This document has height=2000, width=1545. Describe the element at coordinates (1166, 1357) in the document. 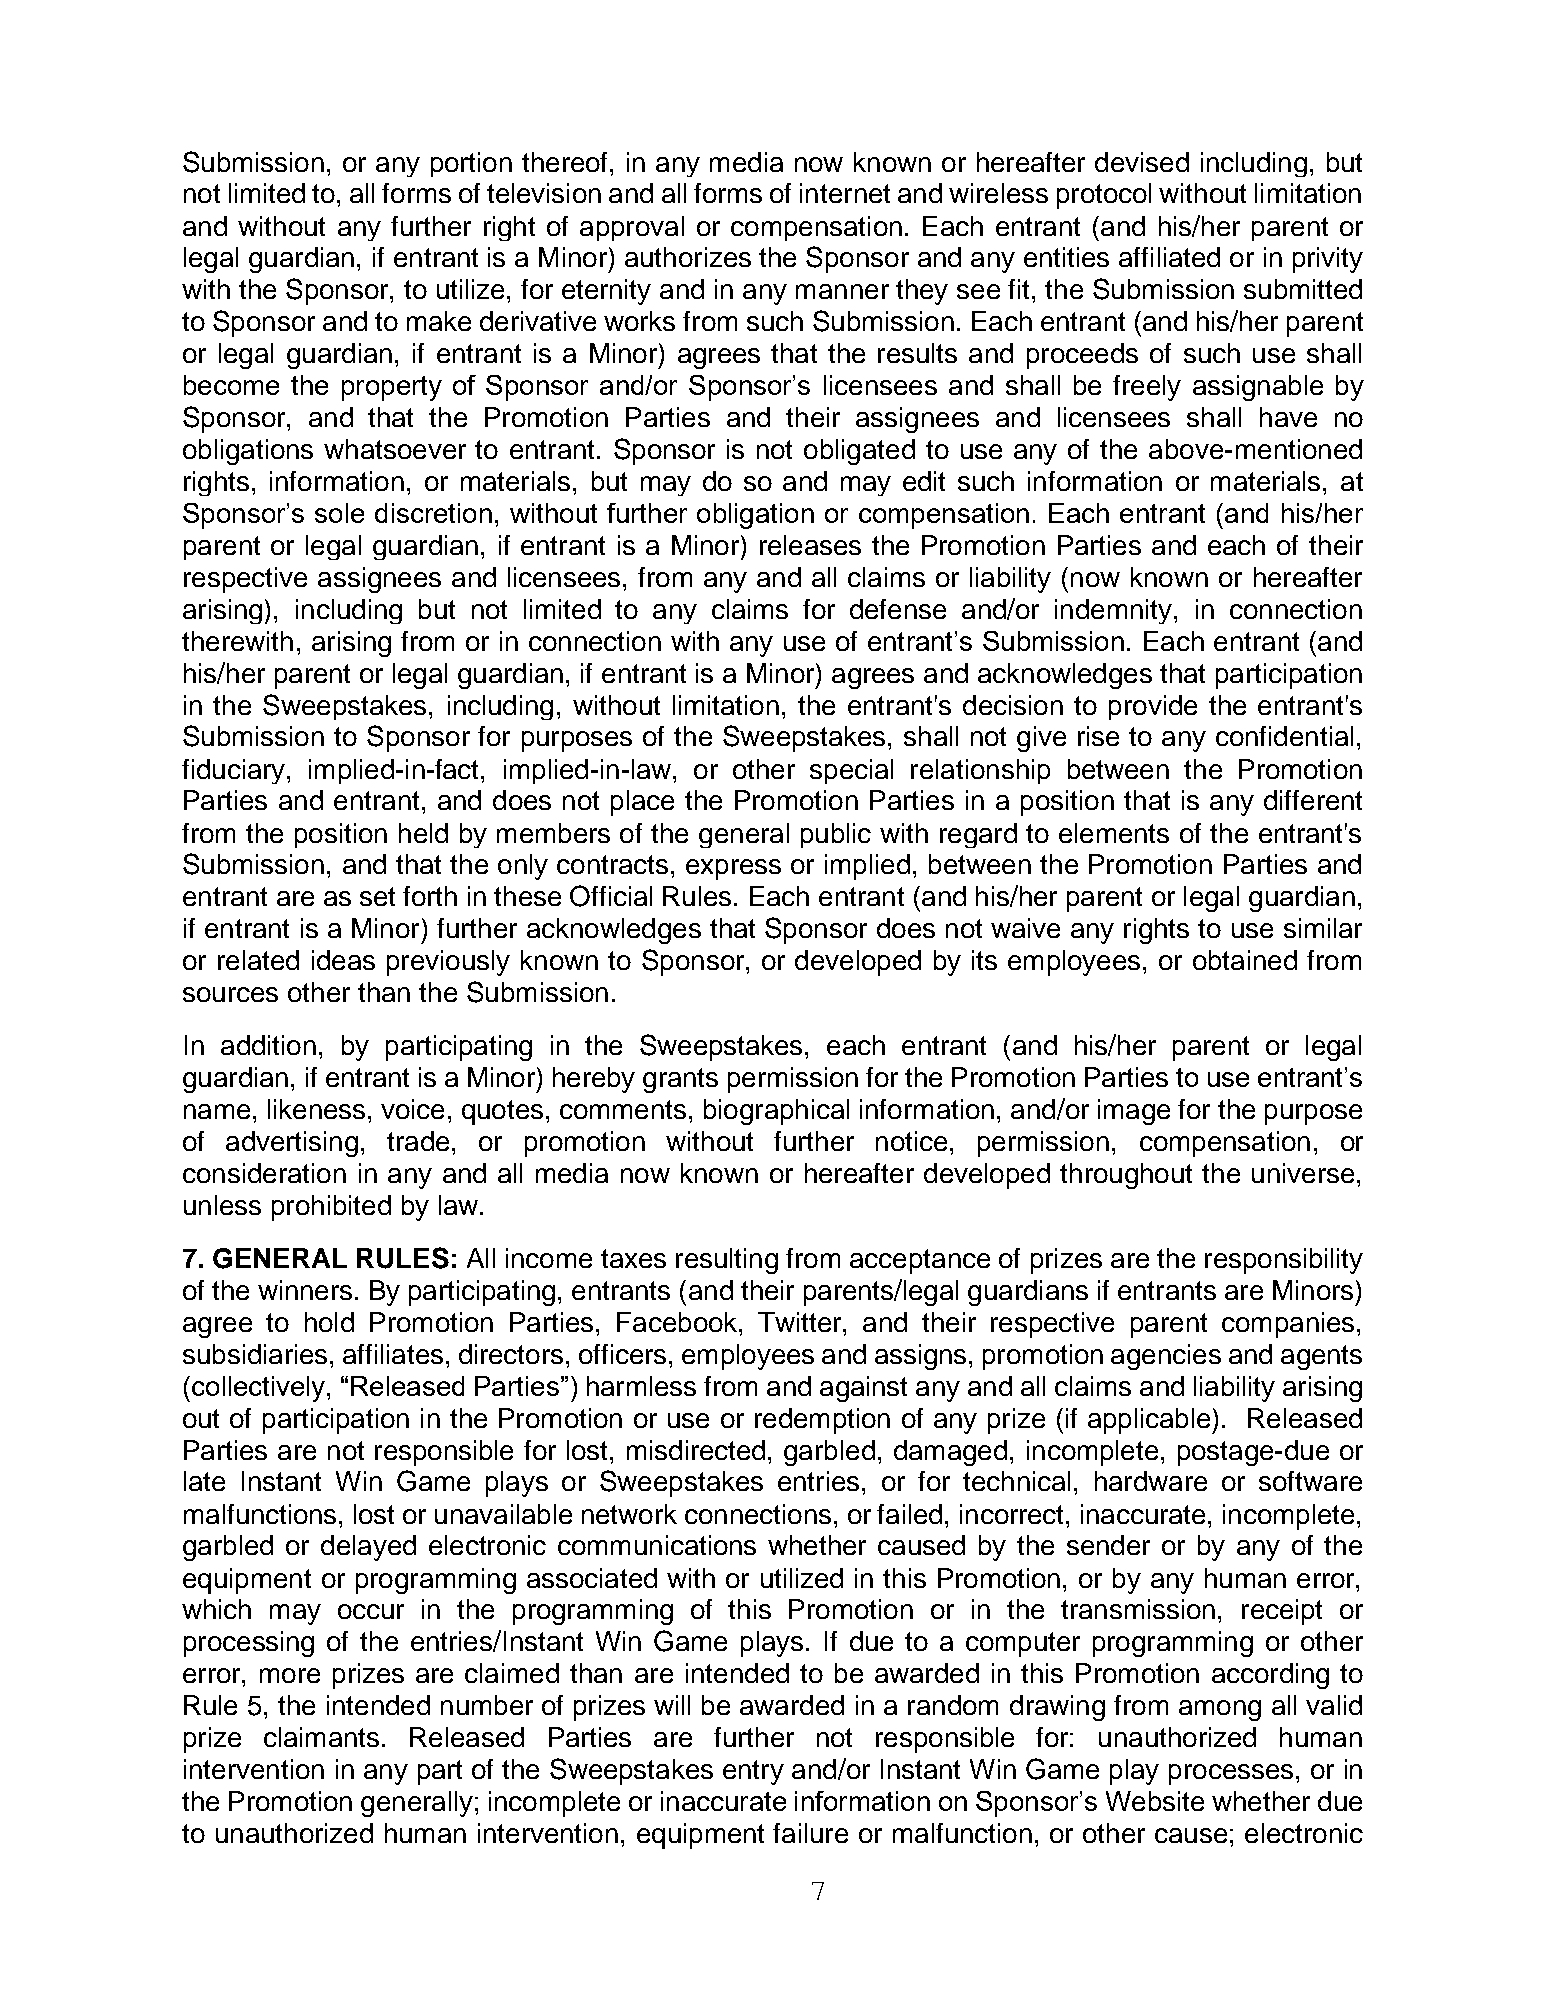

I see `agencies` at that location.
